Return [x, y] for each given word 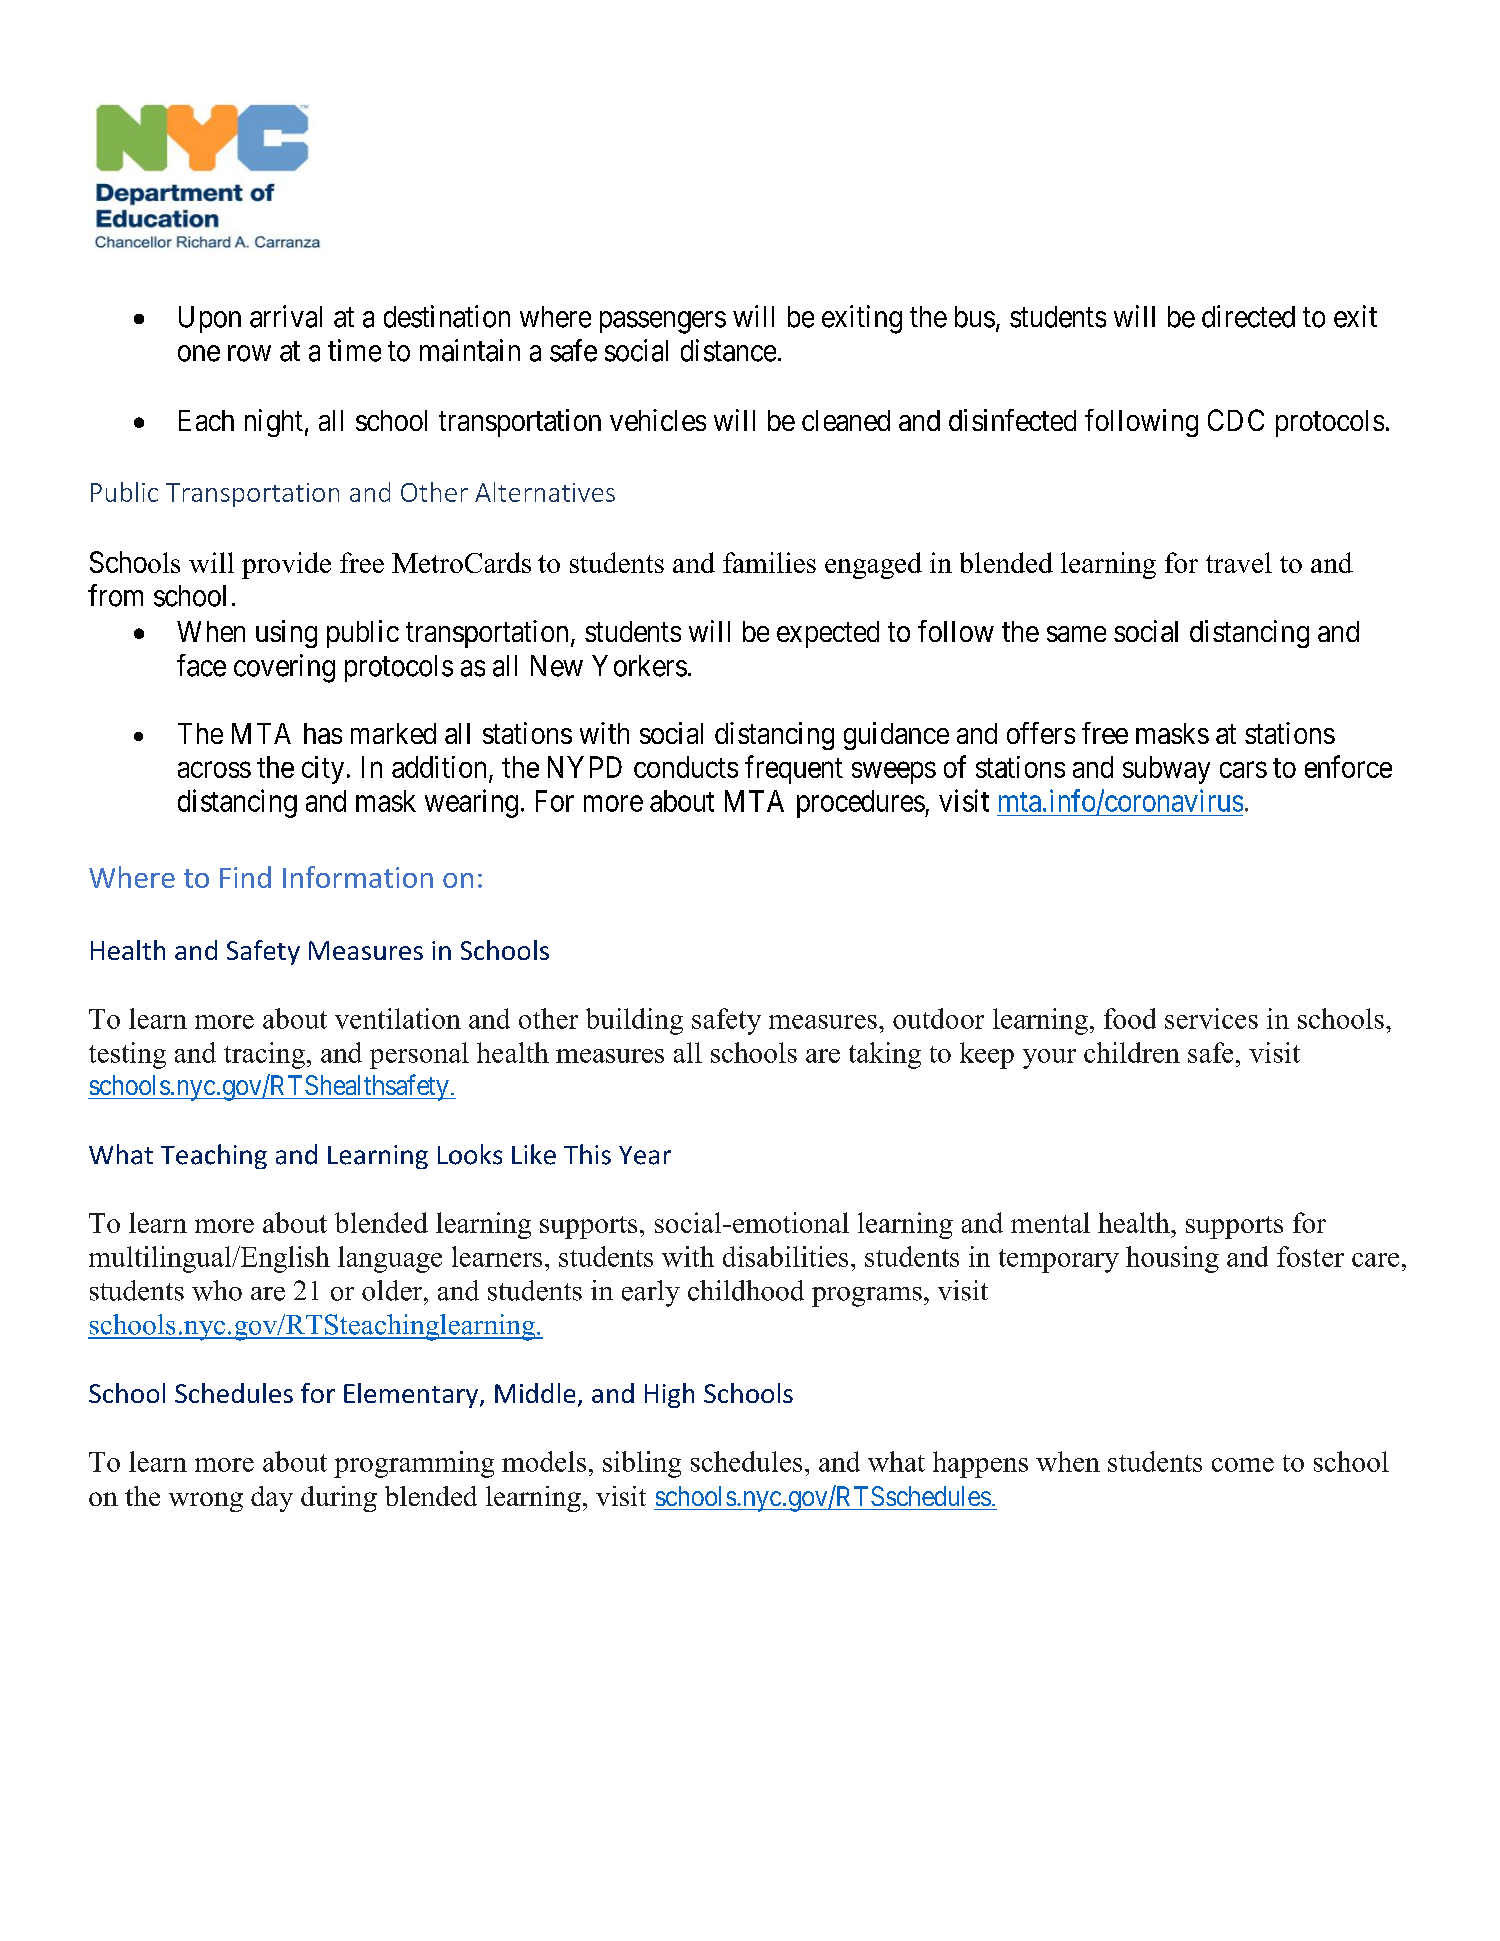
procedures [861, 804]
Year [645, 1155]
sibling [642, 1464]
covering [284, 668]
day [272, 1499]
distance [728, 350]
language [390, 1259]
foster [1310, 1256]
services [1211, 1018]
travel [1239, 562]
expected [828, 634]
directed [1248, 316]
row [249, 353]
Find [245, 877]
